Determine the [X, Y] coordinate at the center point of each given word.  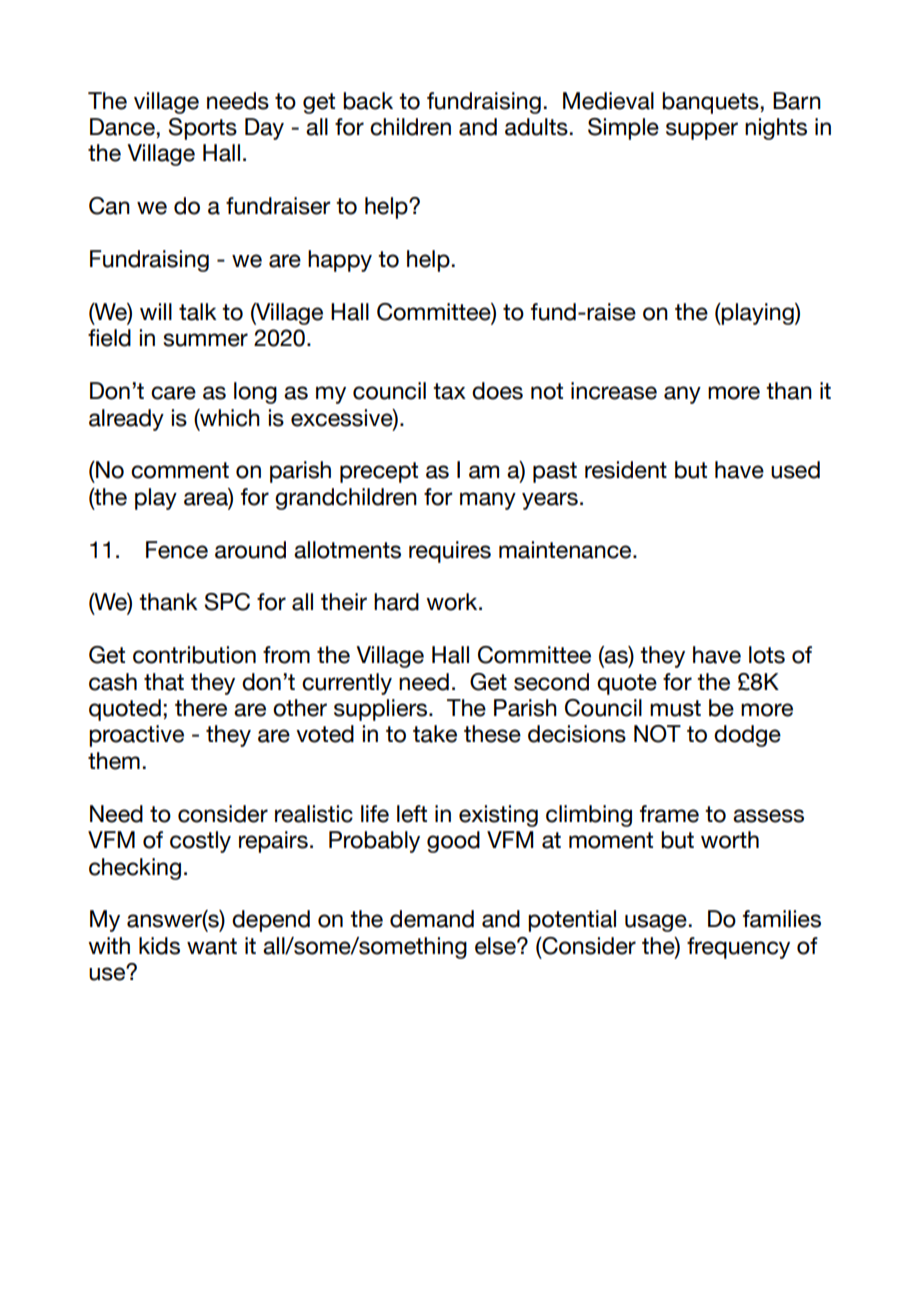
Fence [177, 550]
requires [450, 552]
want [212, 946]
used [795, 470]
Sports [203, 129]
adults [536, 127]
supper [702, 131]
